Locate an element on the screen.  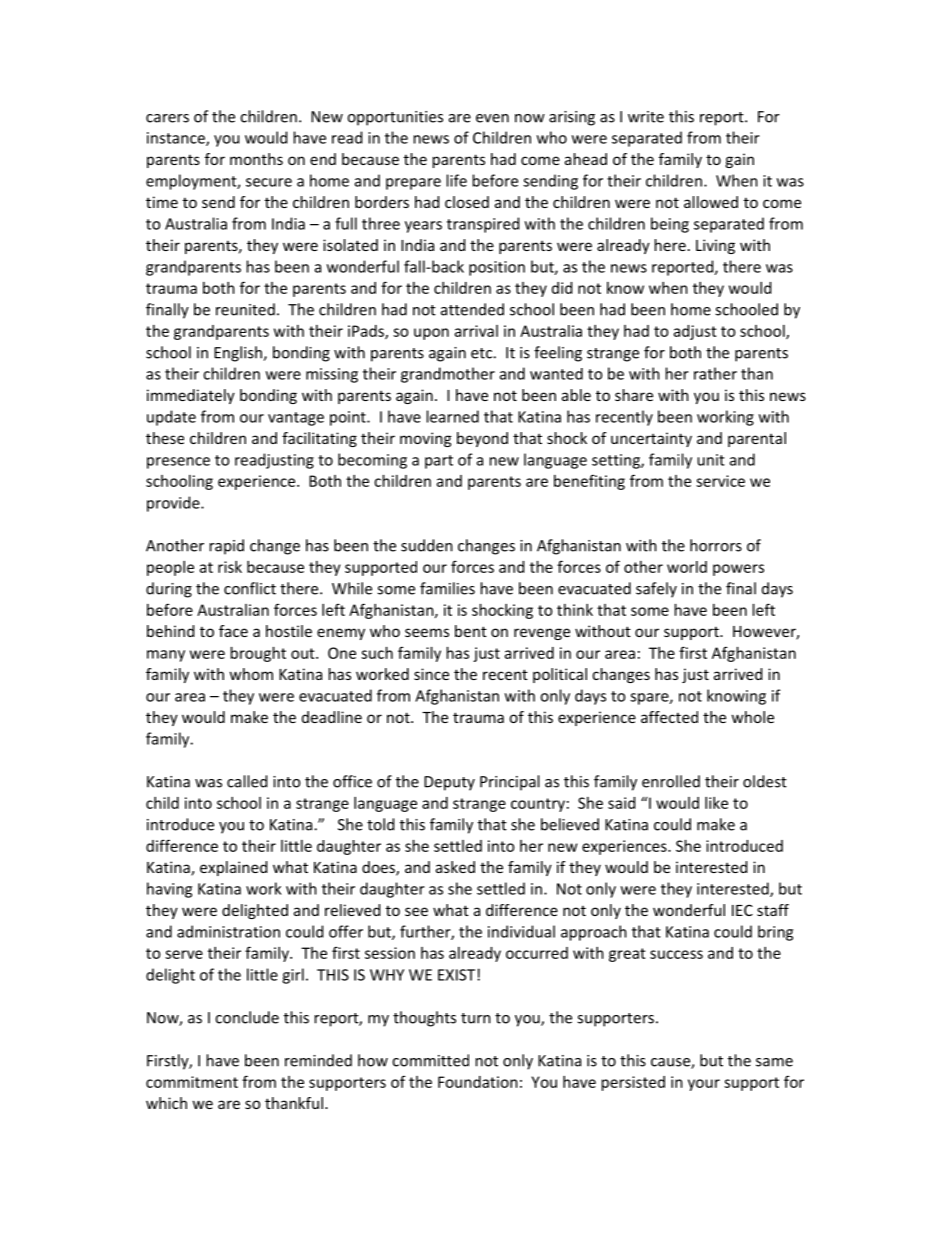
months is located at coordinates (256, 159).
